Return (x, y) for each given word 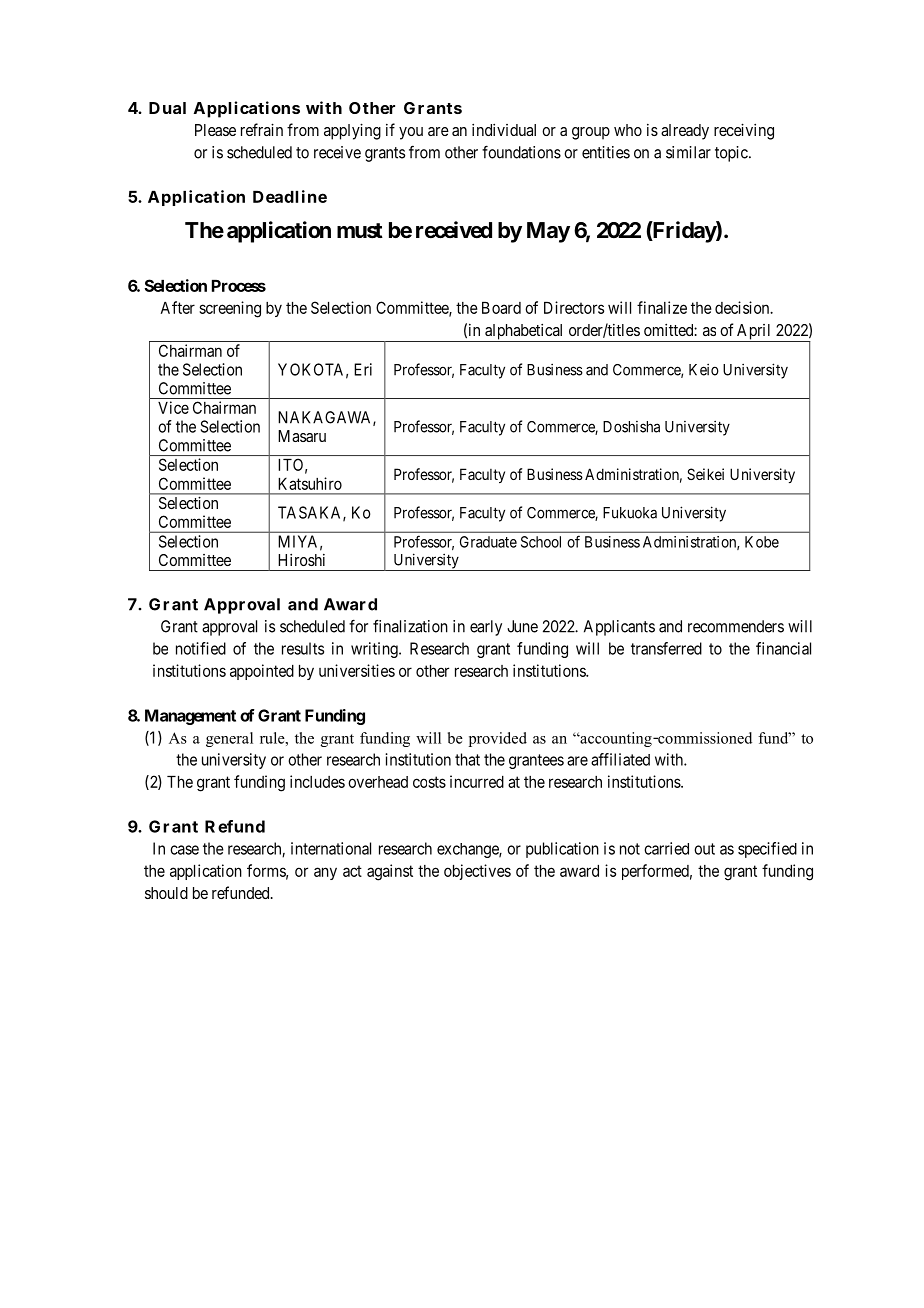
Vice (173, 407)
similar (688, 152)
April (754, 333)
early (486, 628)
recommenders (736, 626)
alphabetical (524, 332)
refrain (262, 129)
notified (201, 648)
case (184, 850)
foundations (521, 152)
